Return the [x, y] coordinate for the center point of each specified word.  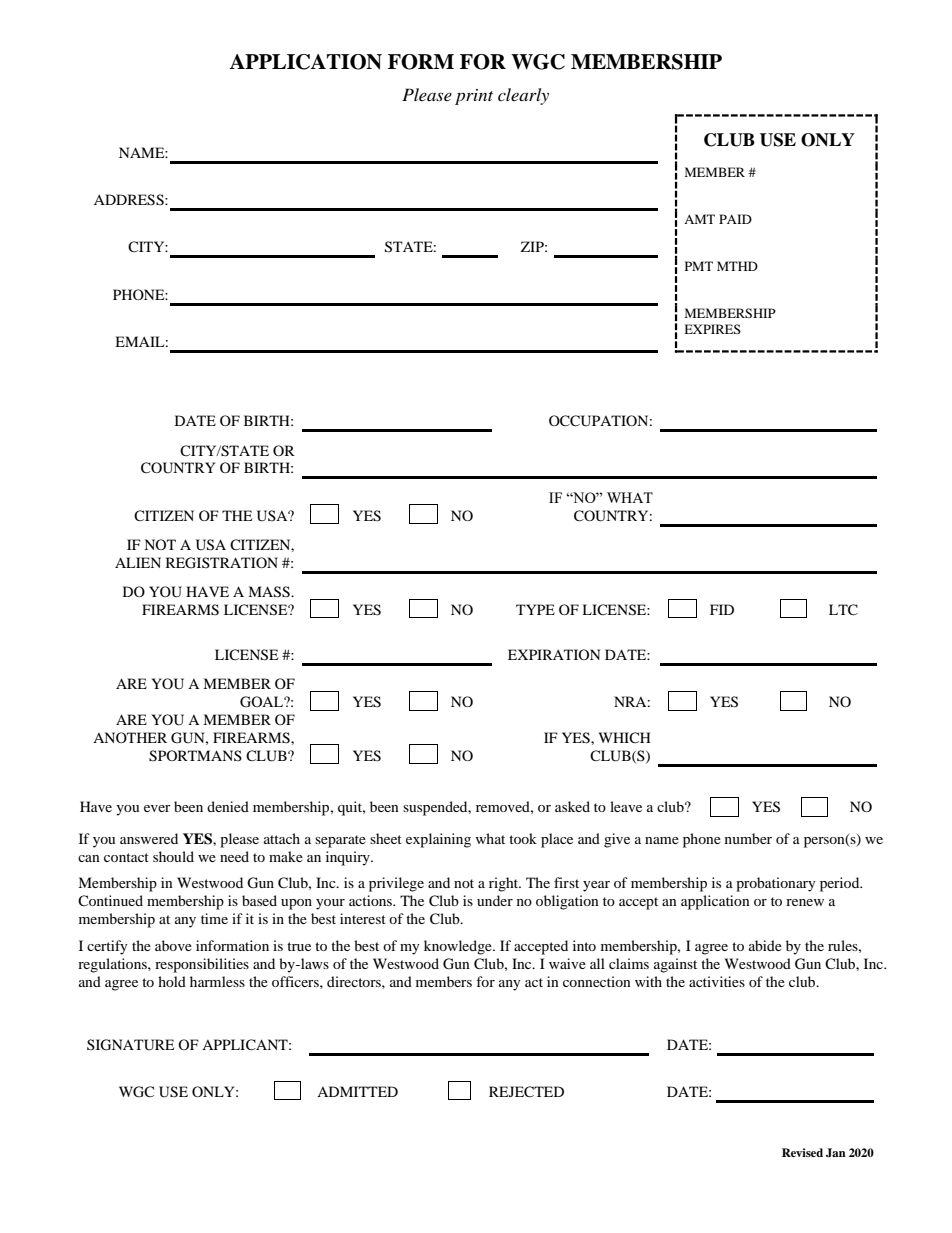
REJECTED [526, 1092]
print [474, 97]
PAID [735, 219]
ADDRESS [130, 200]
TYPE [535, 609]
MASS [270, 592]
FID [722, 609]
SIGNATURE [130, 1045]
